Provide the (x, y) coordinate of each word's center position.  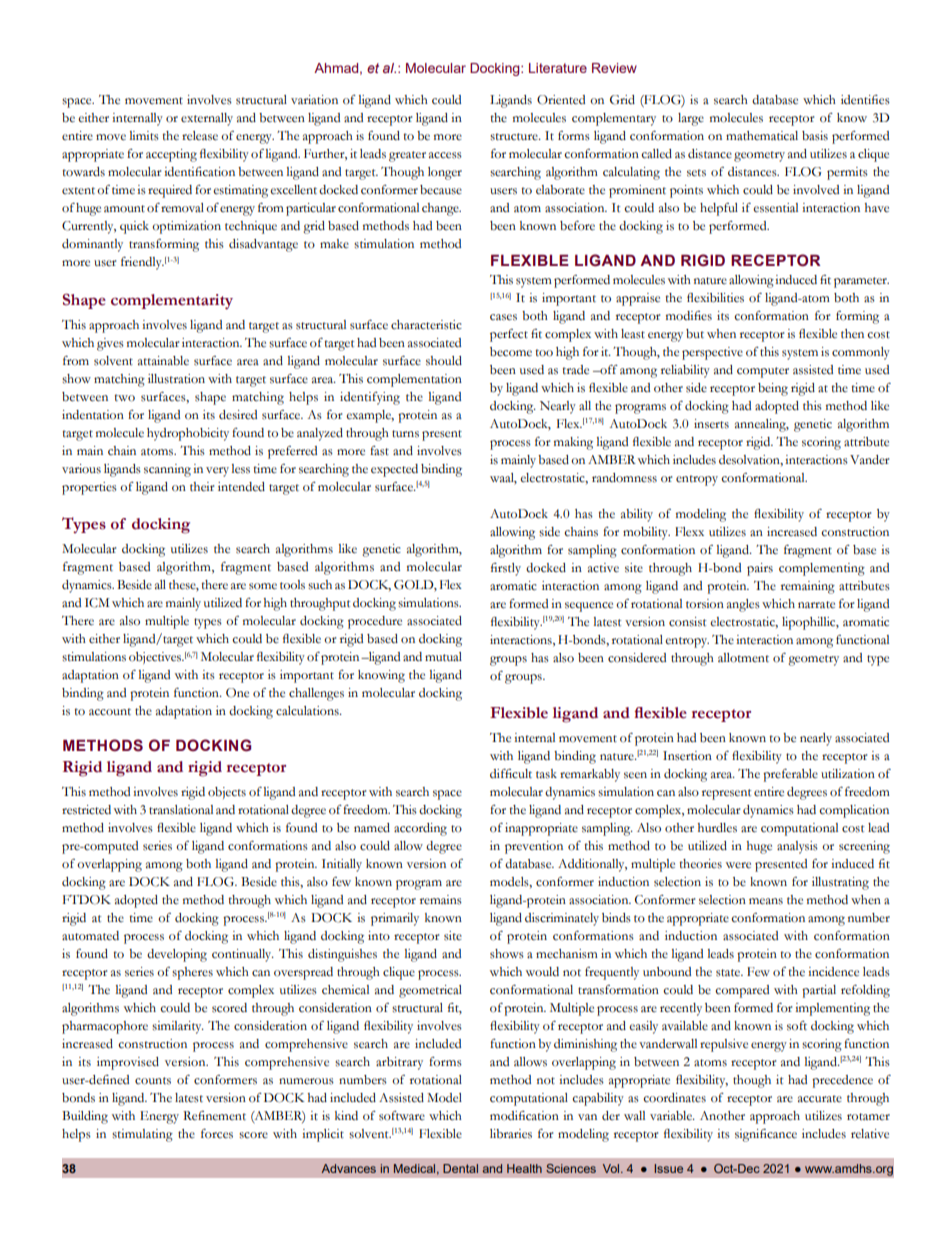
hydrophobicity (188, 434)
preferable (790, 775)
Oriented (561, 100)
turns (405, 434)
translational (181, 810)
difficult (511, 774)
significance (766, 1135)
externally (207, 119)
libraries (511, 1134)
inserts (711, 424)
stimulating (142, 1135)
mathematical (762, 136)
